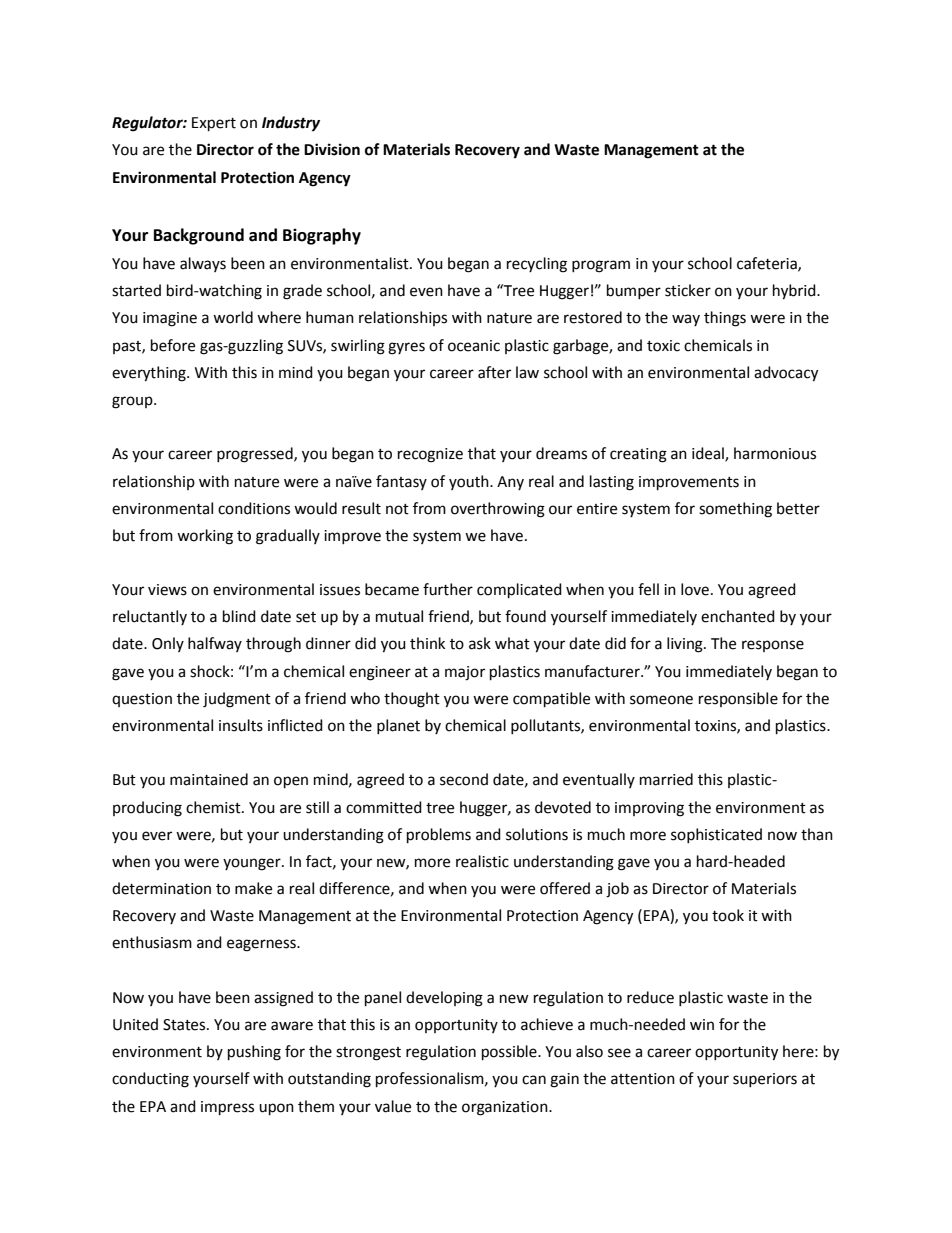 The image size is (952, 1233). Describe the element at coordinates (738, 616) in the image. I see `enchanted` at that location.
